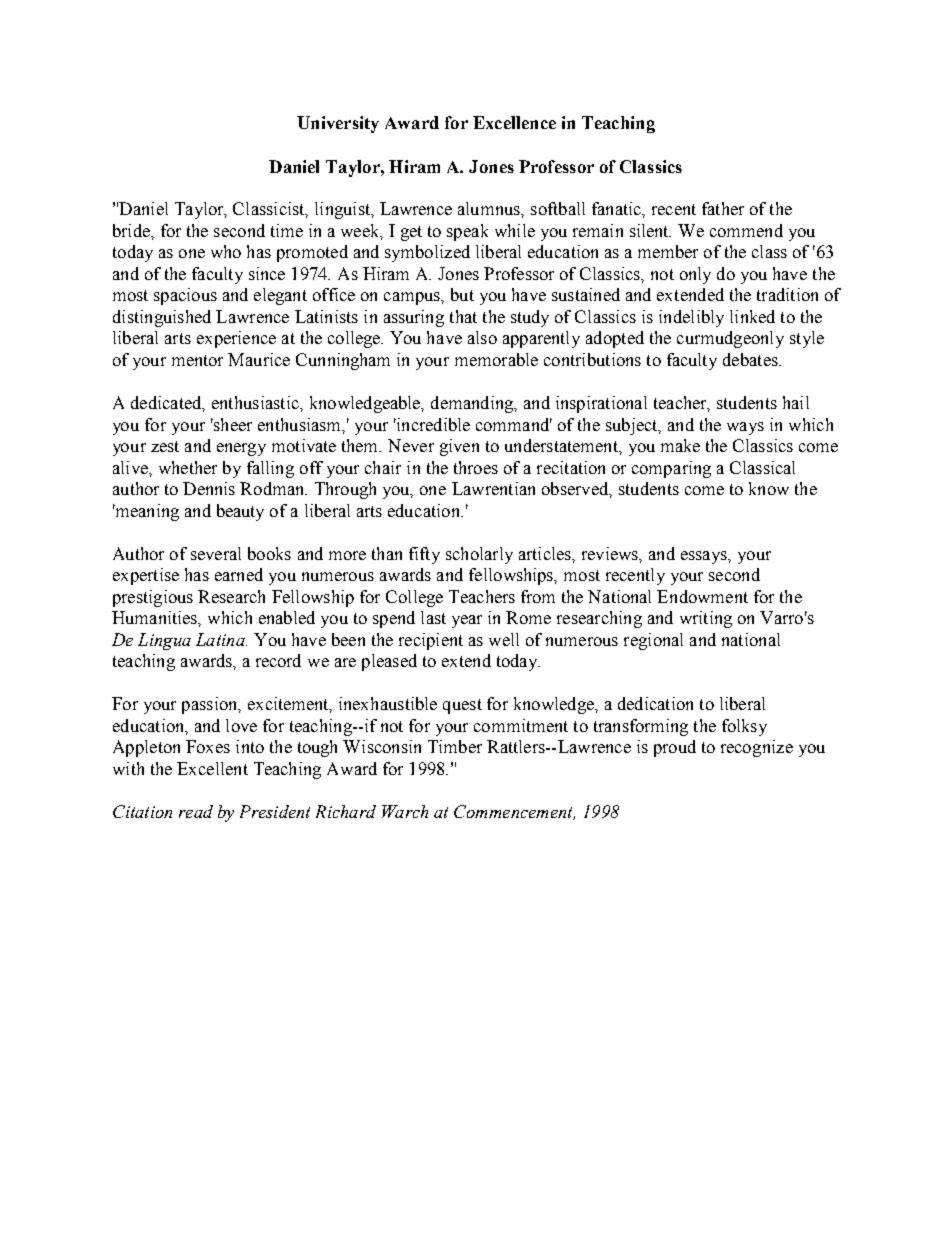 The image size is (952, 1233). Describe the element at coordinates (706, 619) in the screenshot. I see `writing` at that location.
